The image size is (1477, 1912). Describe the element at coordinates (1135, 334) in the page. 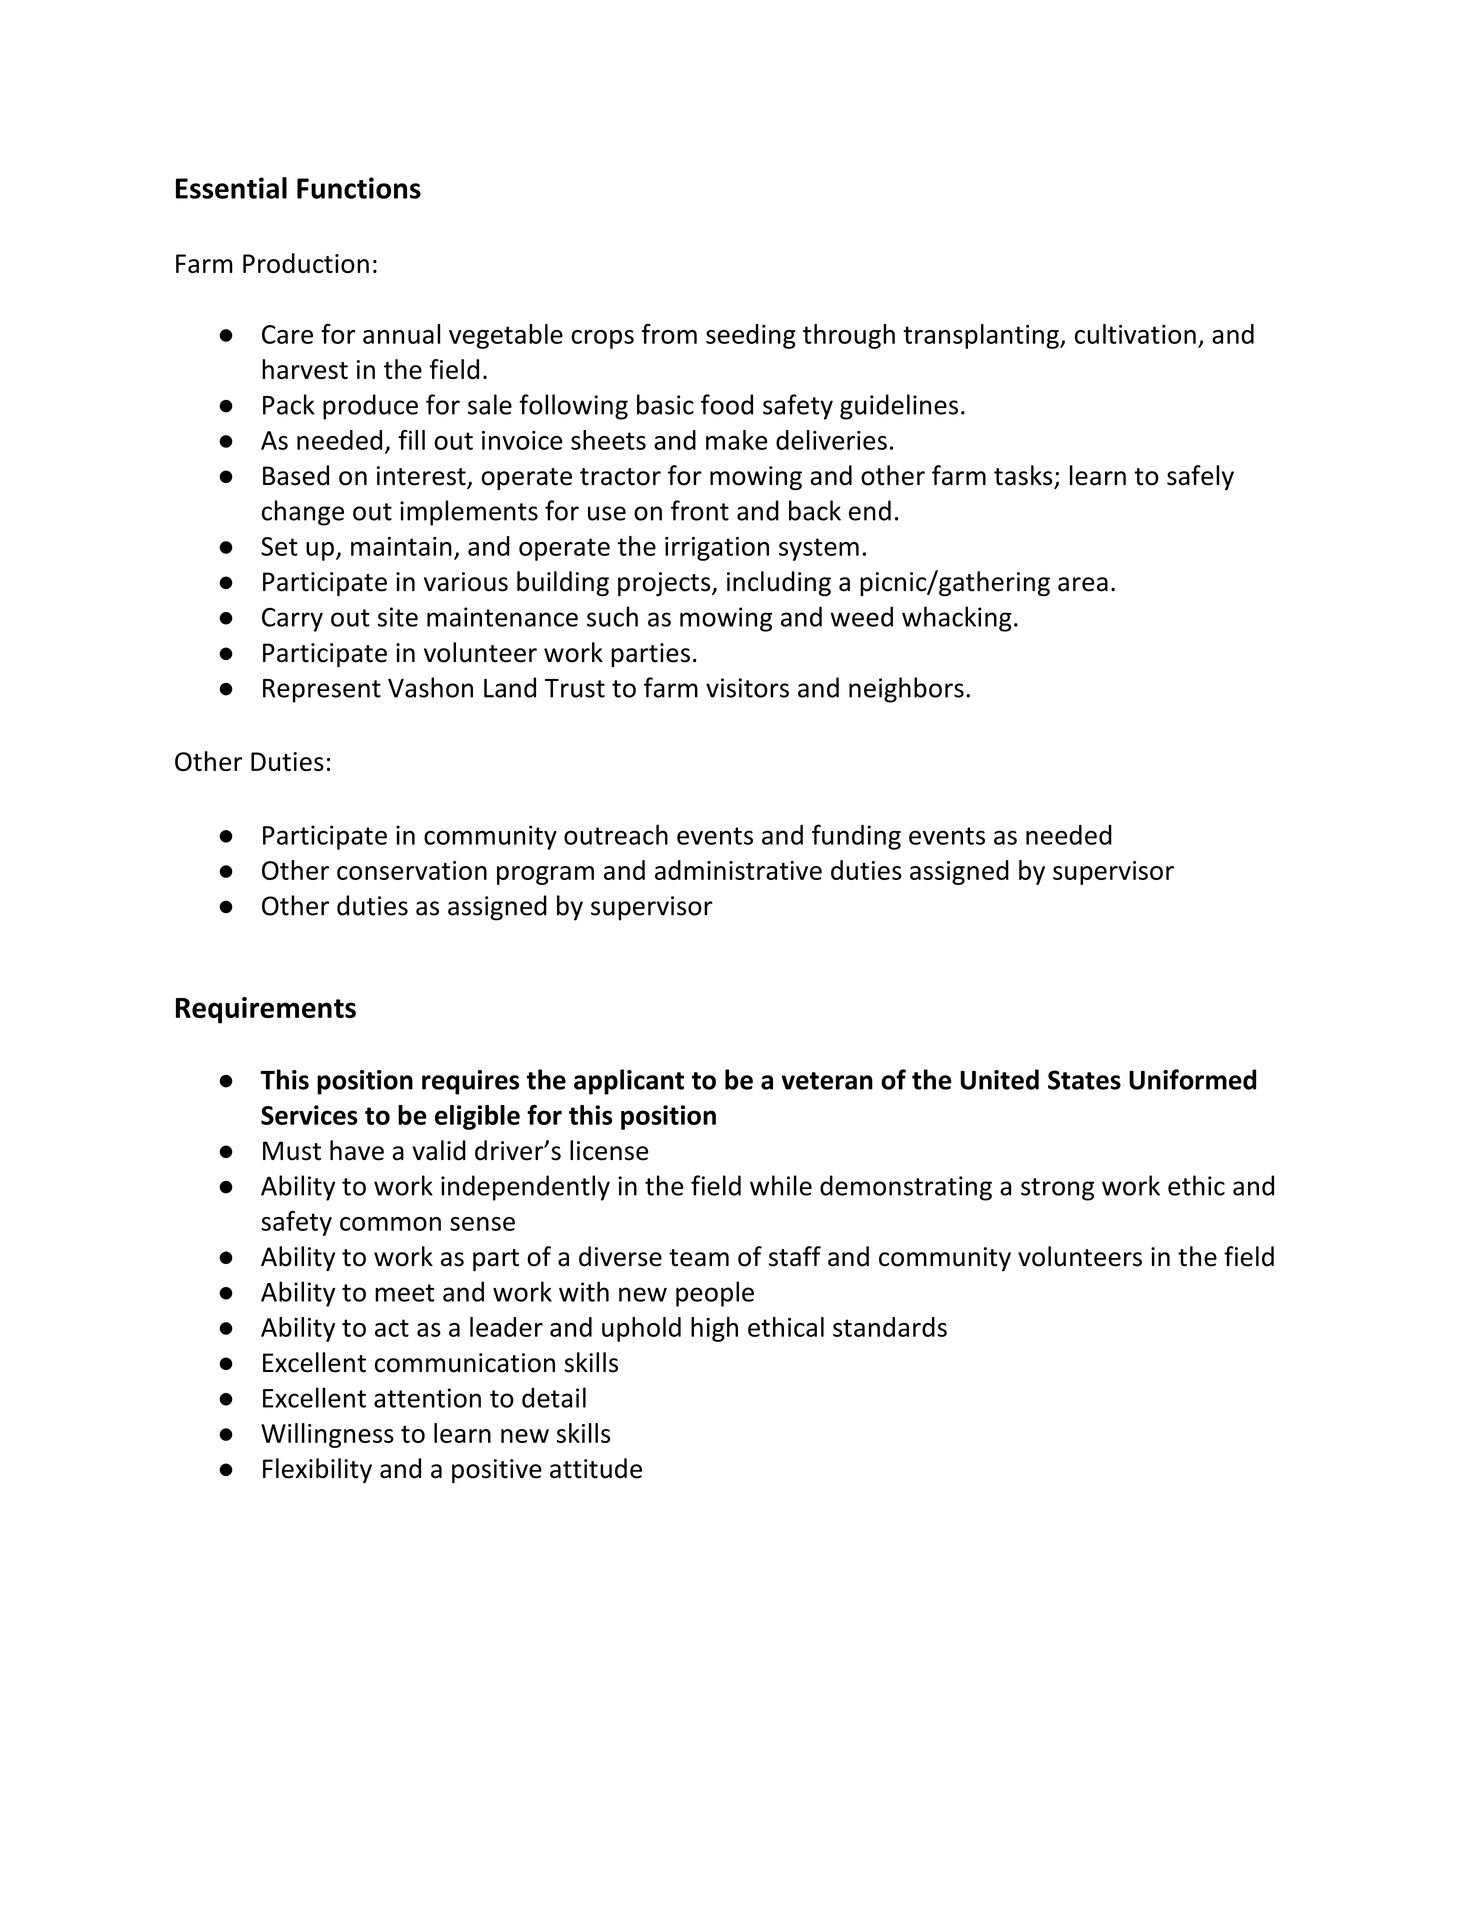

I see `cultivation` at that location.
